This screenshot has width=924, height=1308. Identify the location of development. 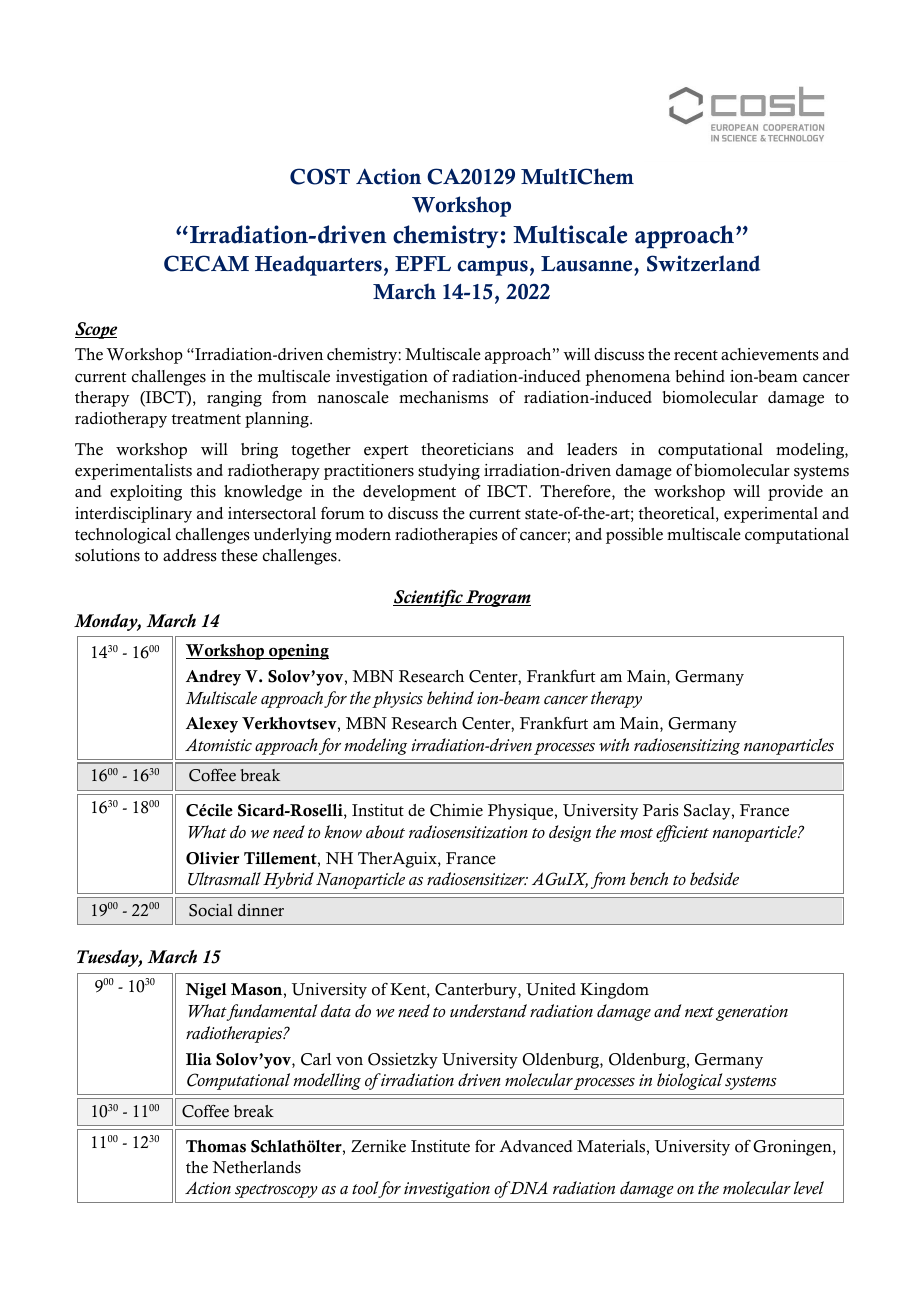
(409, 493).
